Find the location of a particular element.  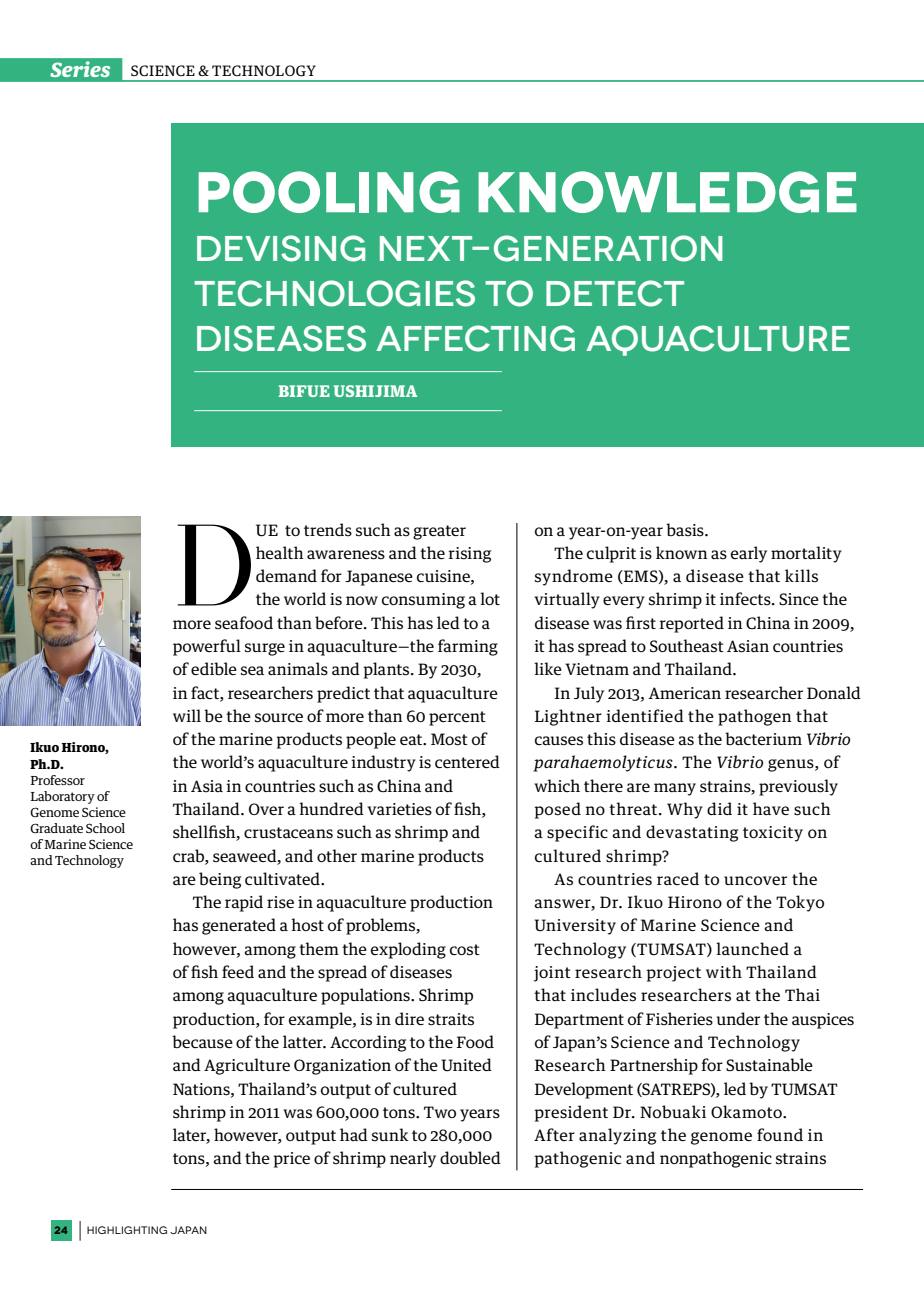

detect is located at coordinates (615, 293).
